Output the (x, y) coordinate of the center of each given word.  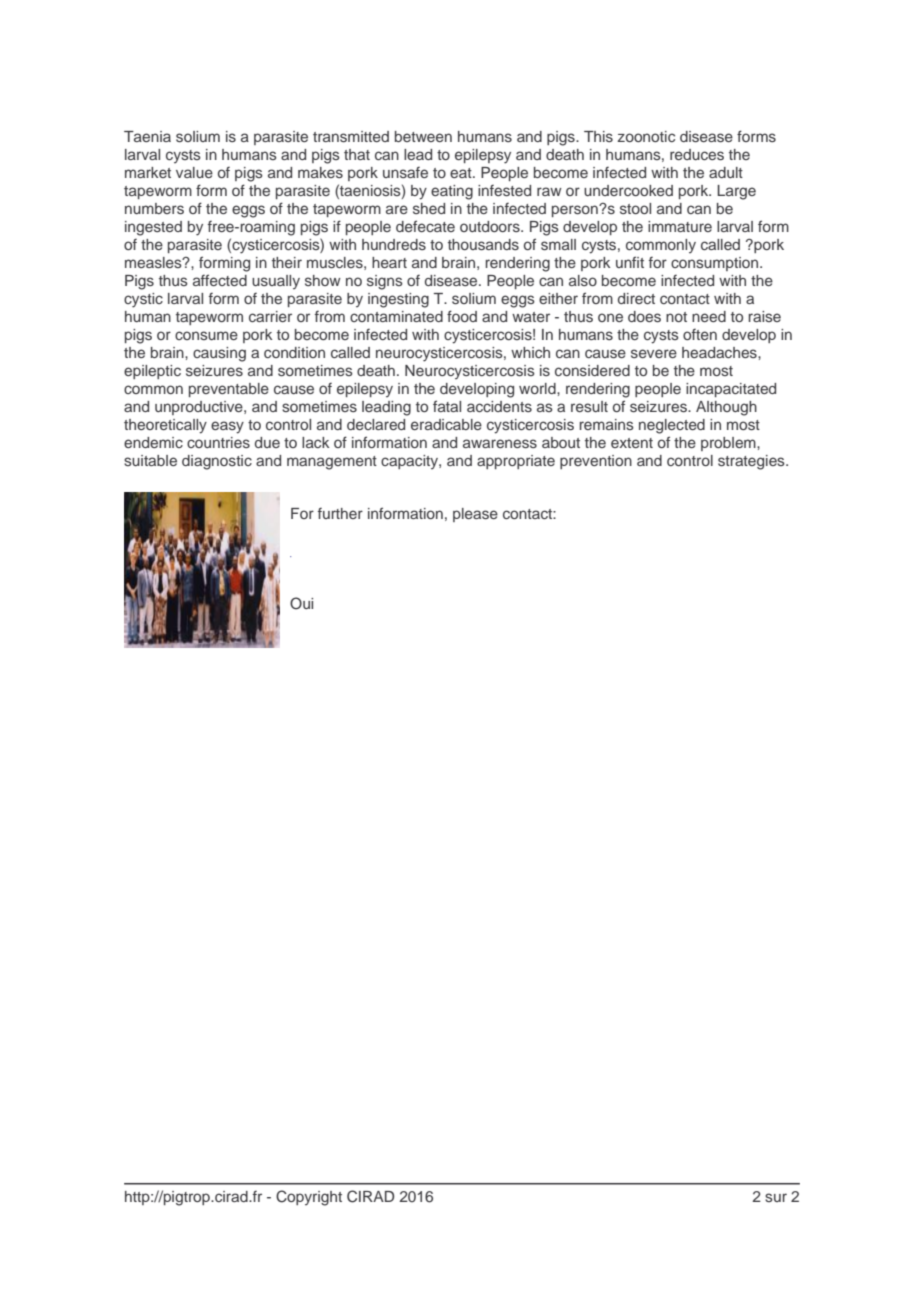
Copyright (309, 1198)
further (340, 513)
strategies (752, 462)
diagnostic (217, 462)
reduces (697, 154)
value (194, 172)
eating (452, 192)
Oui (301, 603)
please (475, 515)
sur (776, 1197)
